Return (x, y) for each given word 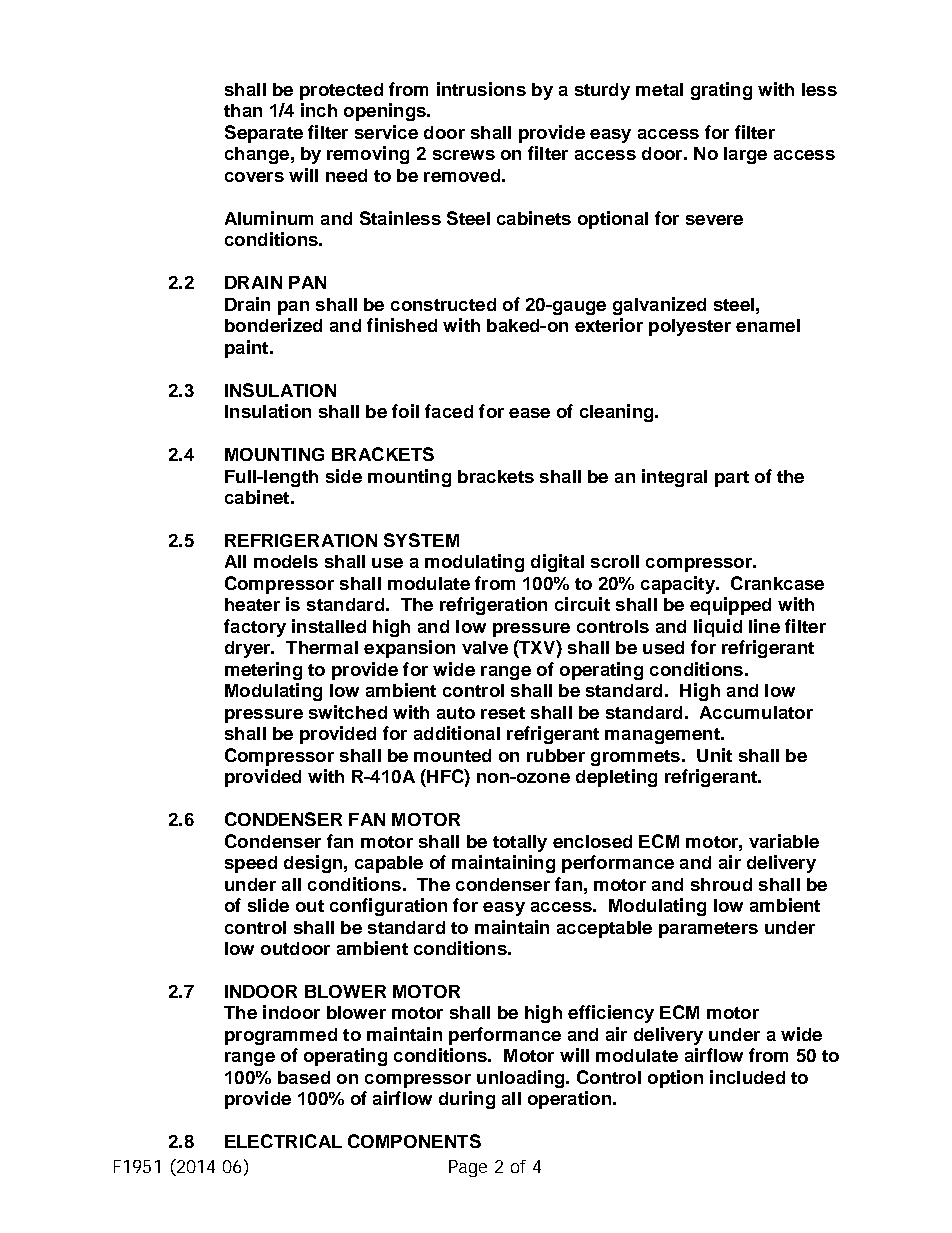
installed (329, 626)
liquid (718, 628)
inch (319, 110)
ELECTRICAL (283, 1141)
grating (721, 91)
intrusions (481, 89)
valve (485, 647)
